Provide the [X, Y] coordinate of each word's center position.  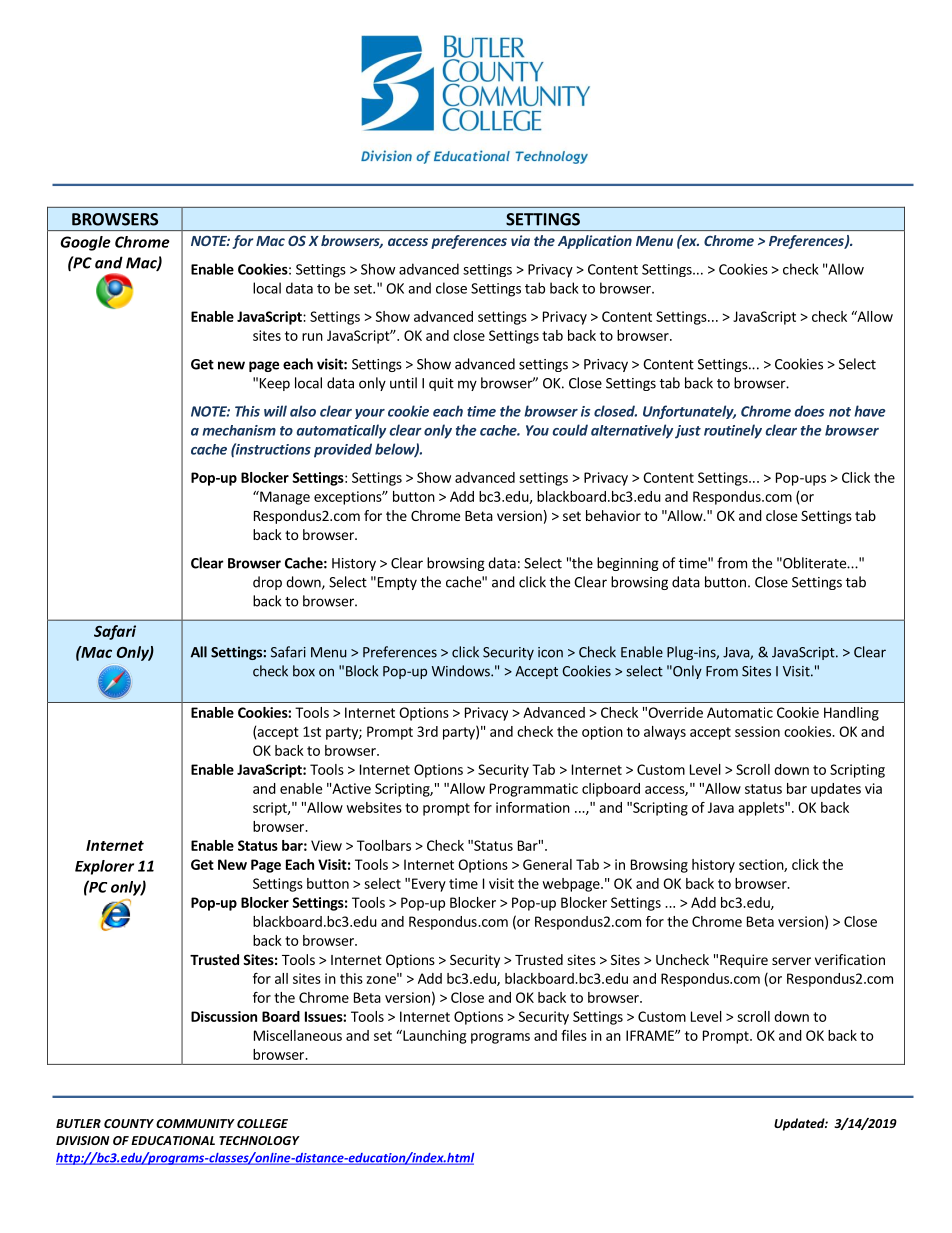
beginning [628, 564]
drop [267, 583]
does [809, 411]
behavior [613, 515]
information [533, 807]
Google [85, 243]
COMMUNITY [195, 1123]
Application [595, 242]
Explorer [104, 867]
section [762, 865]
